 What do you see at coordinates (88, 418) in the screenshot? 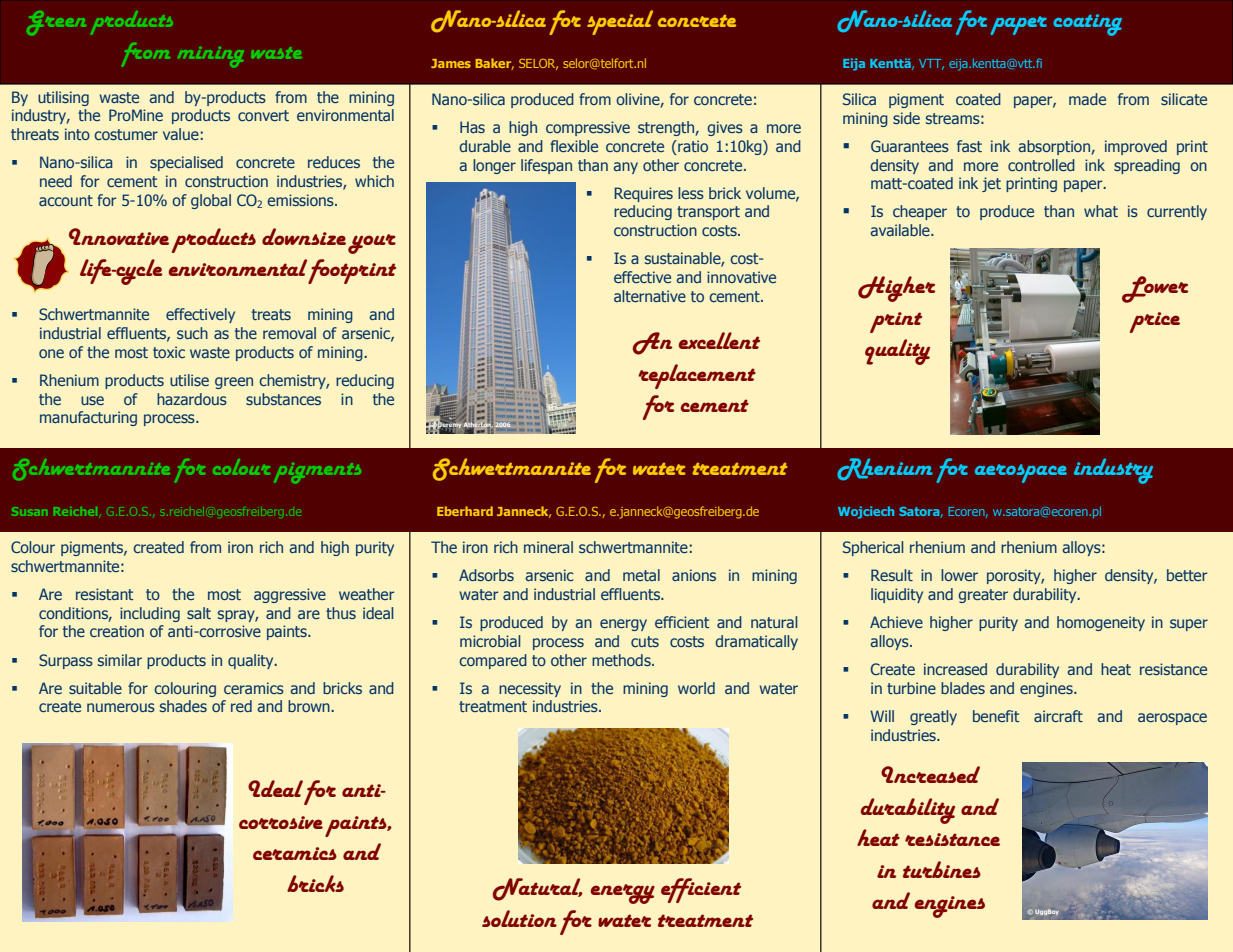
I see `manufacturing` at bounding box center [88, 418].
